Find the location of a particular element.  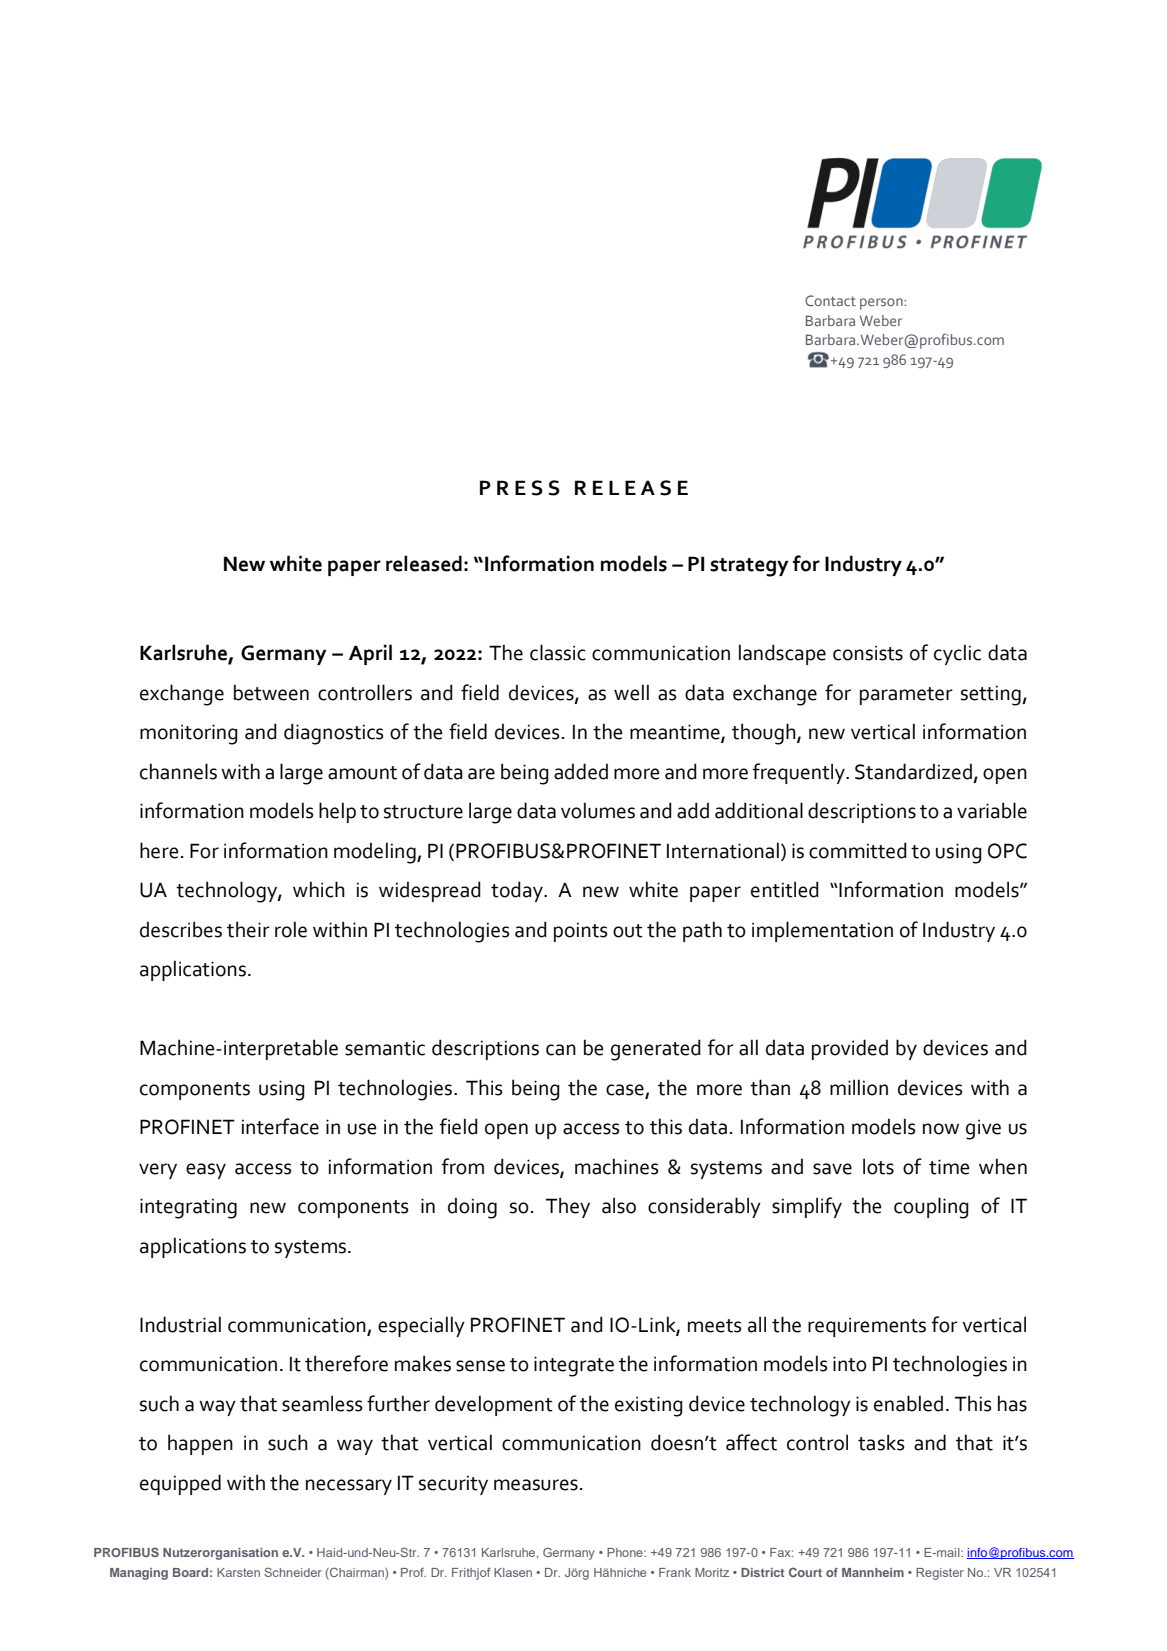

person is located at coordinates (882, 304).
